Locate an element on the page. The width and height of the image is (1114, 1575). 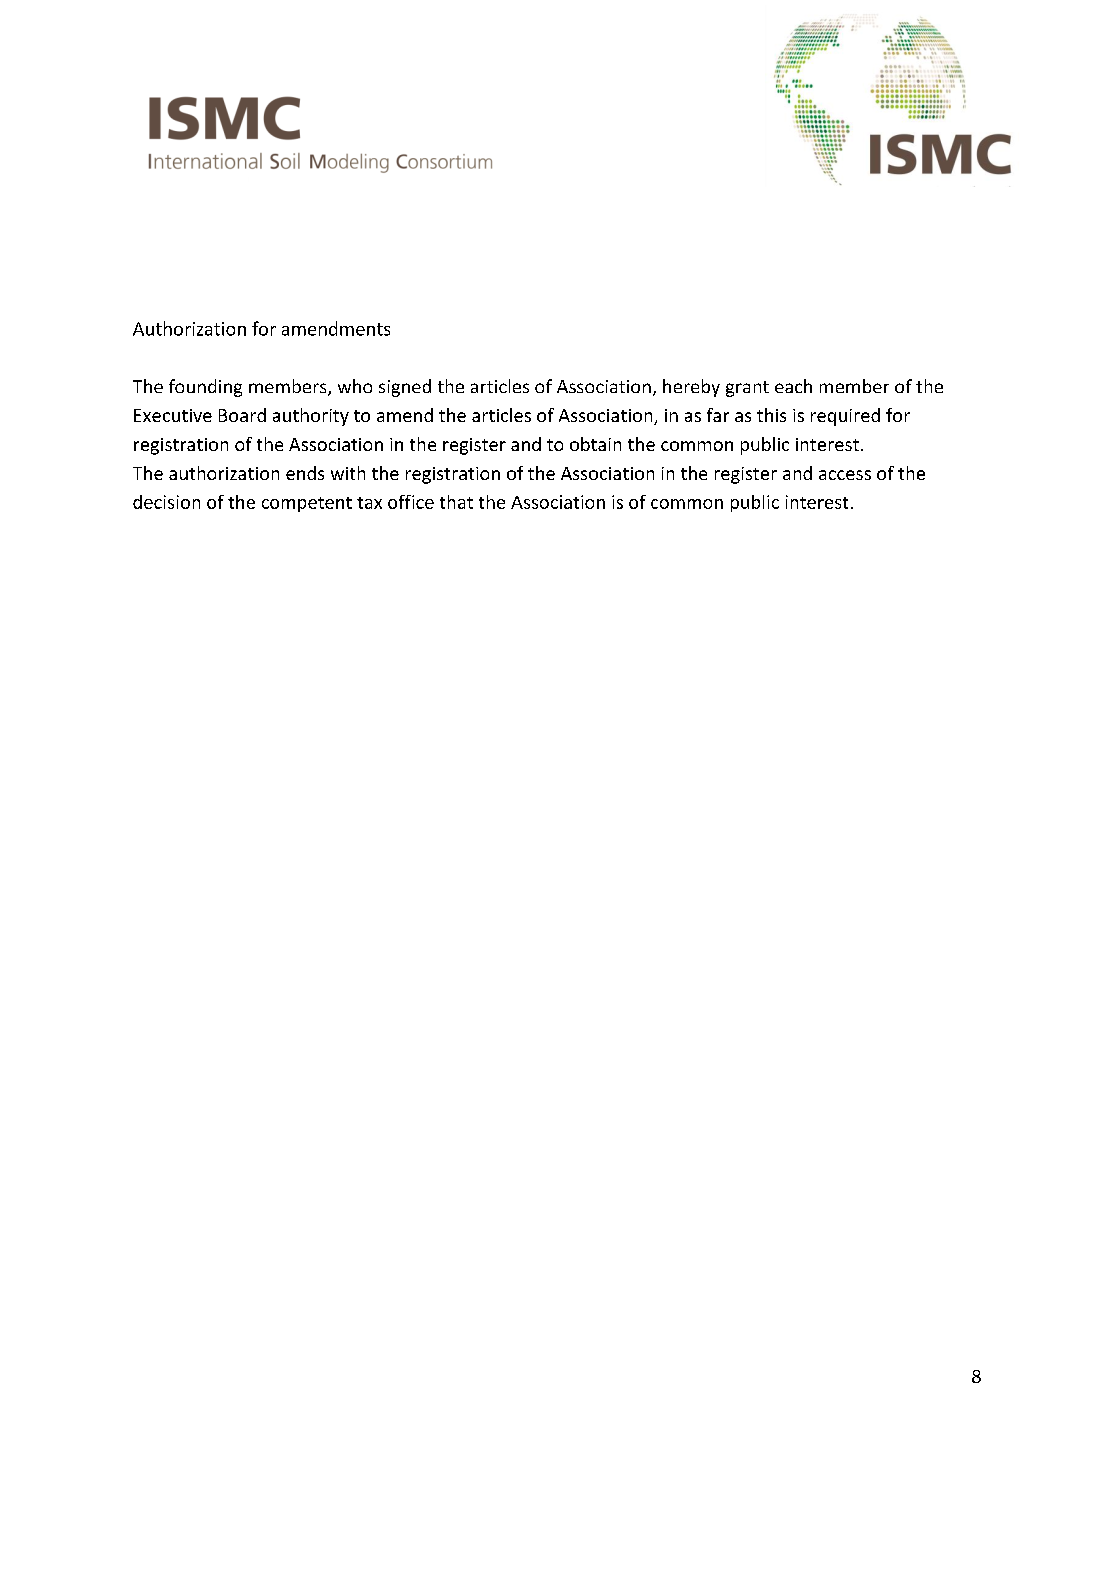
founding is located at coordinates (205, 388).
